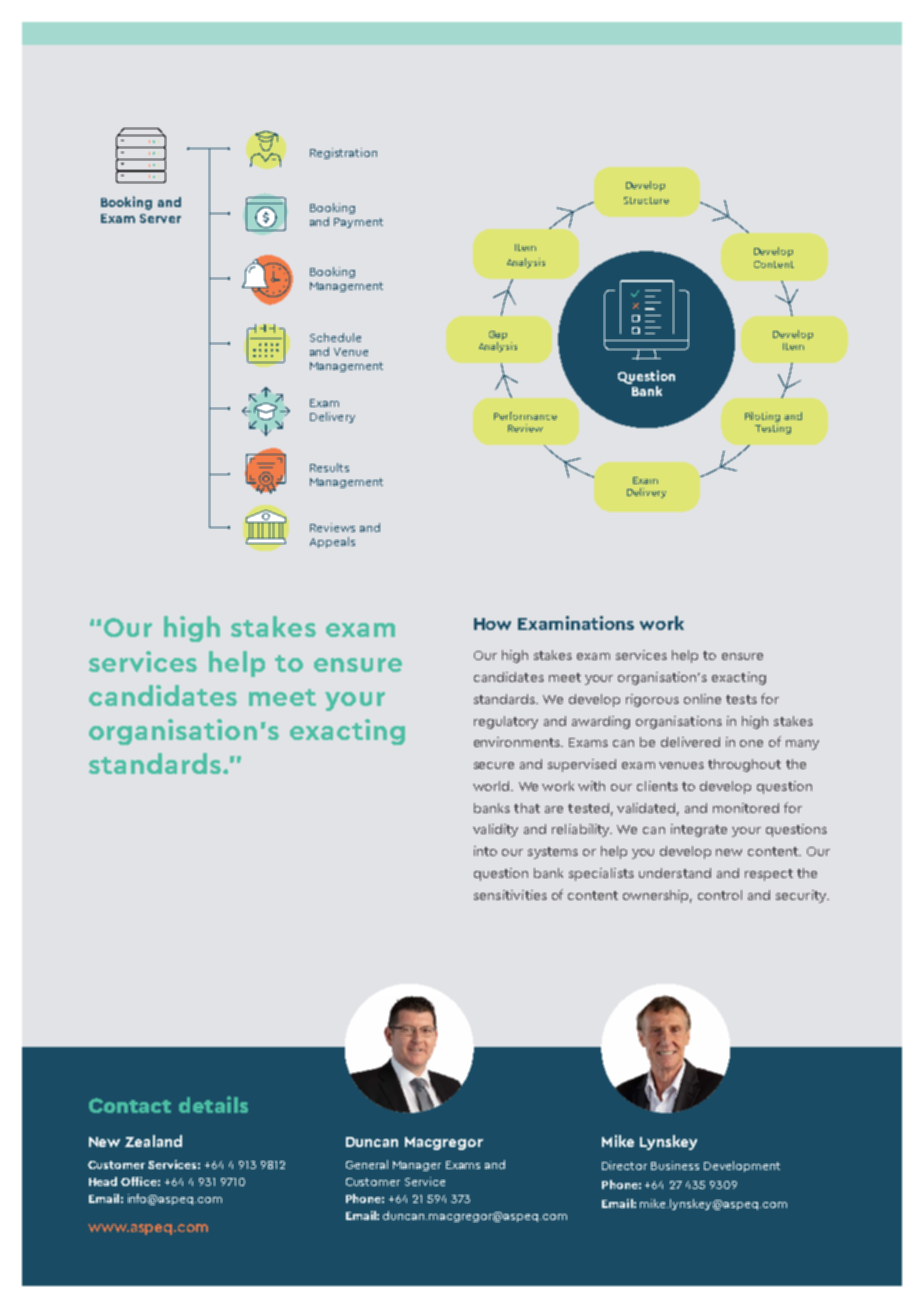  Describe the element at coordinates (358, 223) in the image. I see `Payment` at that location.
